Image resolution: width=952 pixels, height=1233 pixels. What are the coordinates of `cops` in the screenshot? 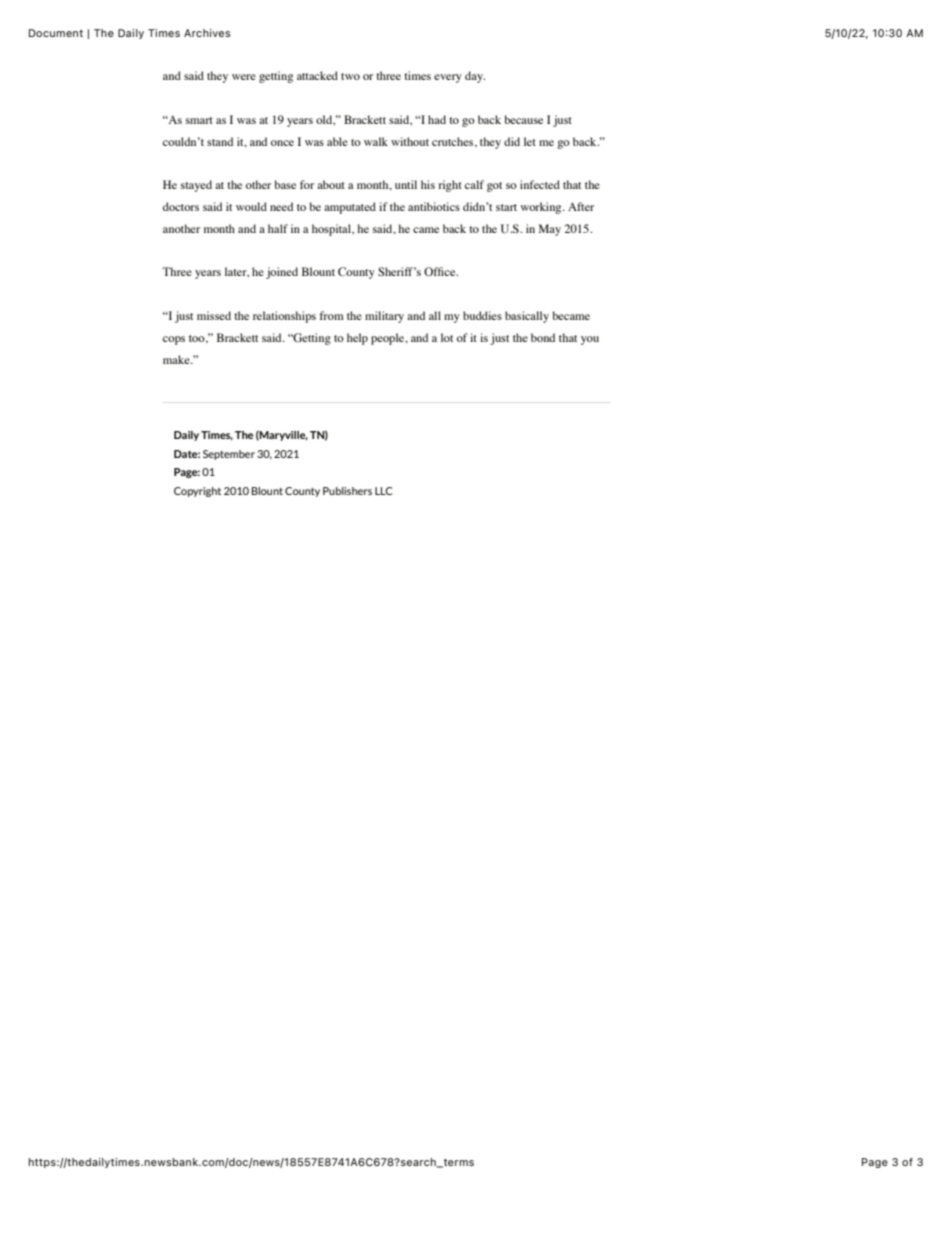 It's located at (174, 340).
